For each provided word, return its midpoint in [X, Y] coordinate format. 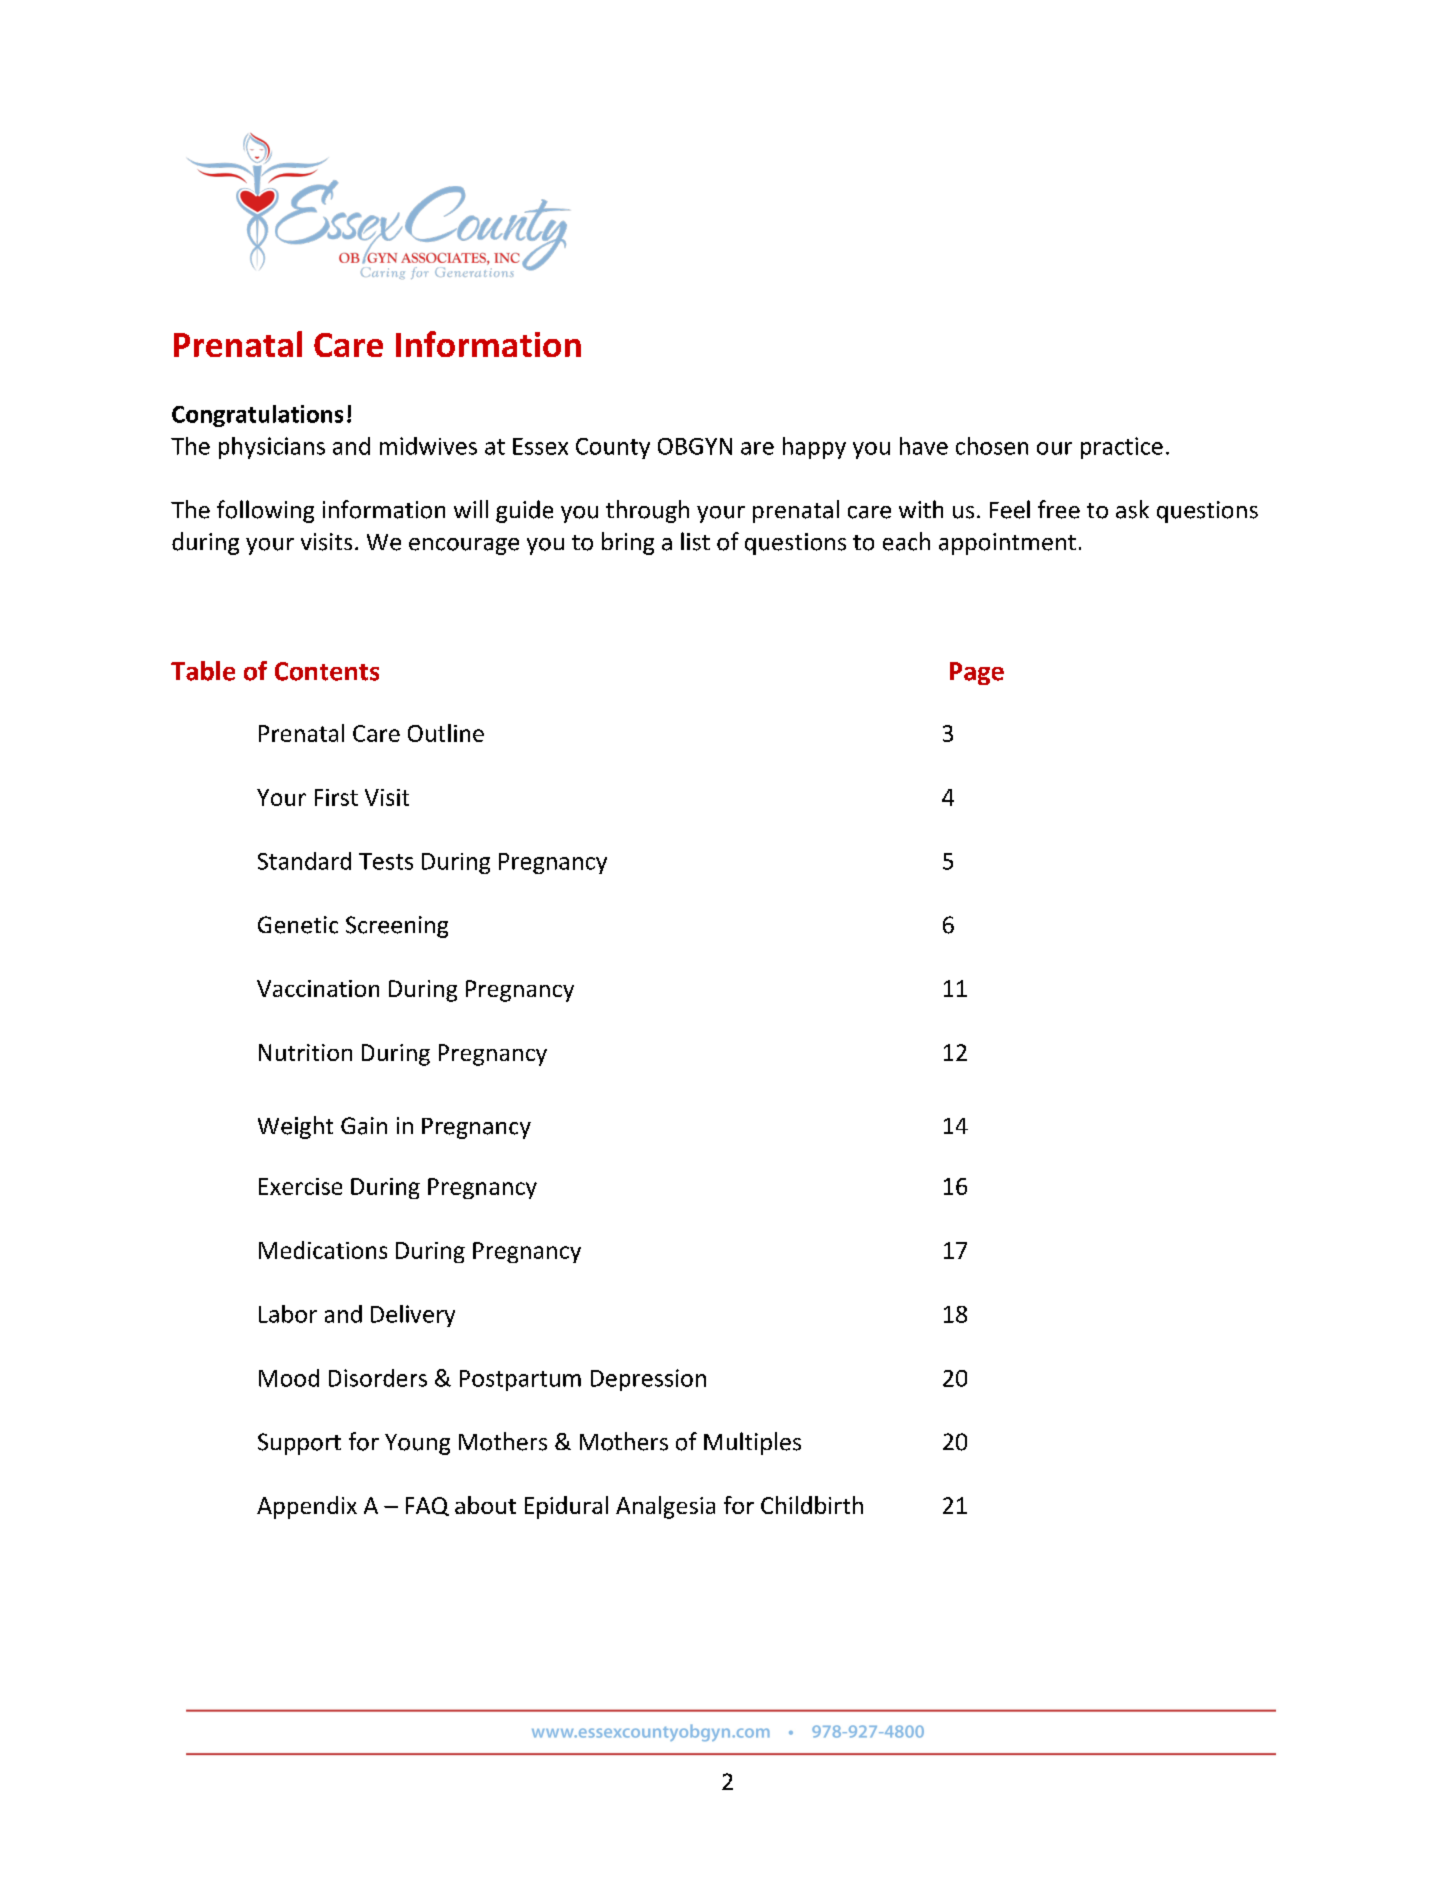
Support [299, 1444]
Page [977, 673]
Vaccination [318, 988]
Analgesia [665, 1507]
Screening [397, 927]
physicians [272, 448]
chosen [992, 446]
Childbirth [812, 1505]
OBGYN [695, 446]
